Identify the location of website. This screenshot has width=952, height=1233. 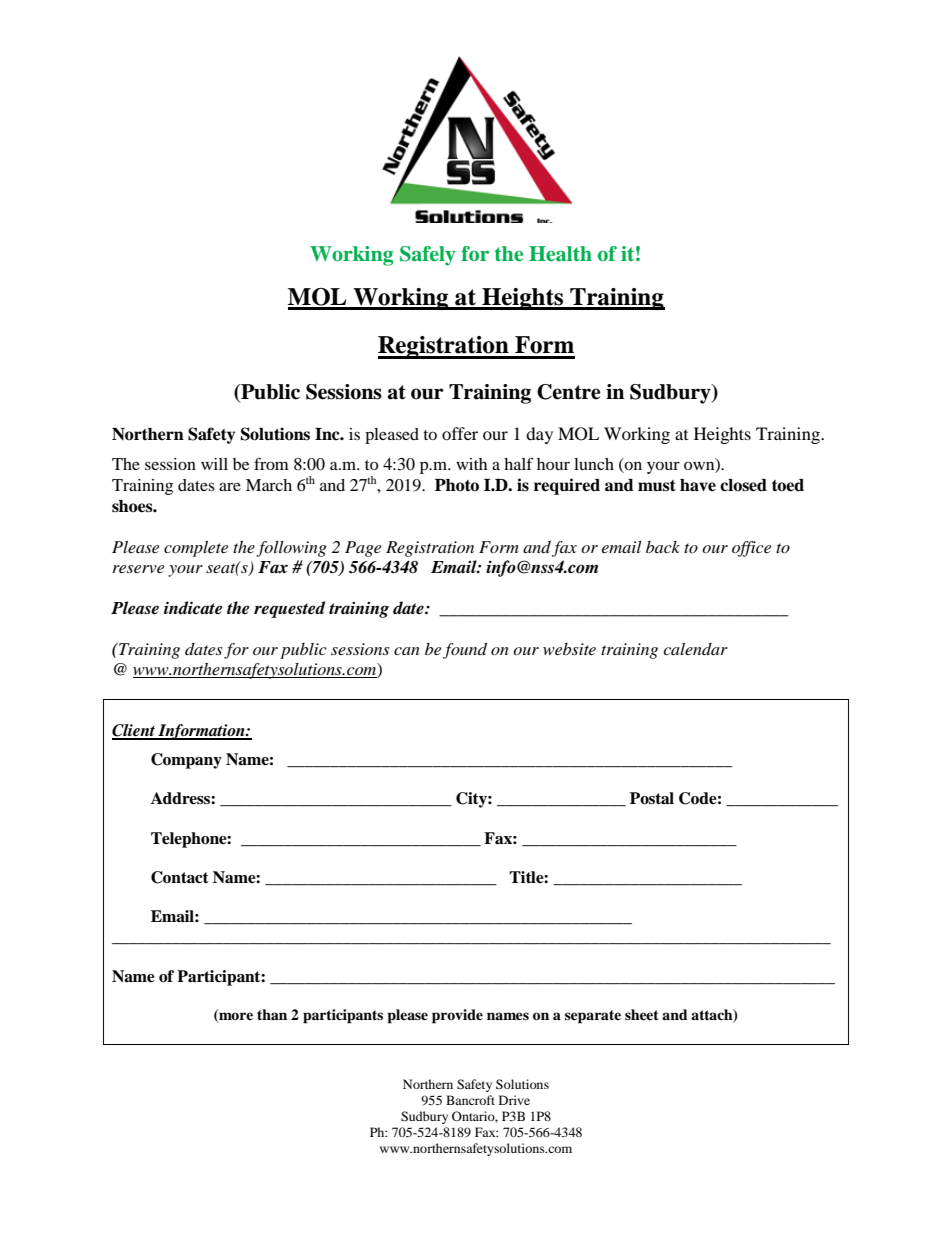
(569, 649).
